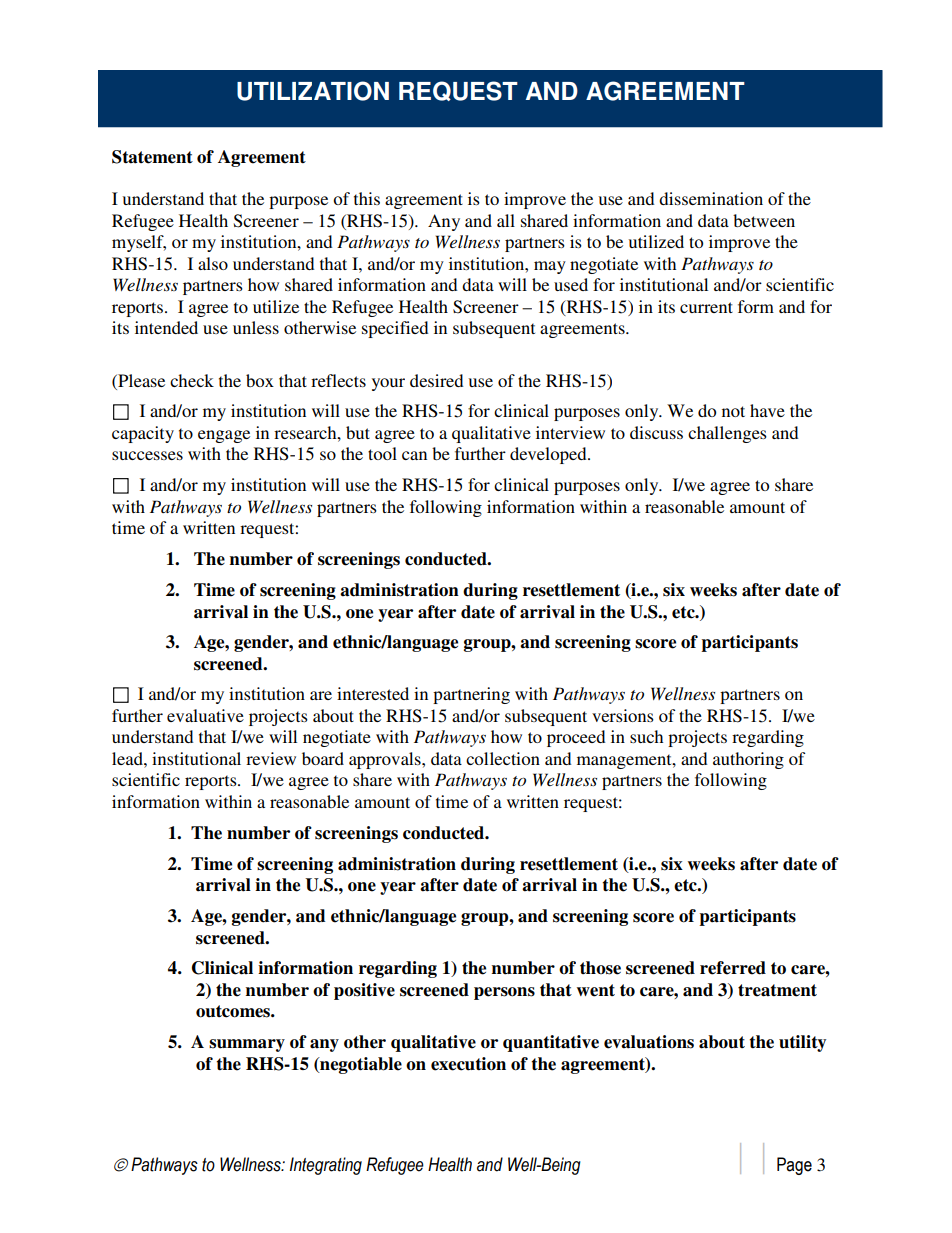 The width and height of the image is (952, 1233). Describe the element at coordinates (205, 715) in the image. I see `evaluative` at that location.
